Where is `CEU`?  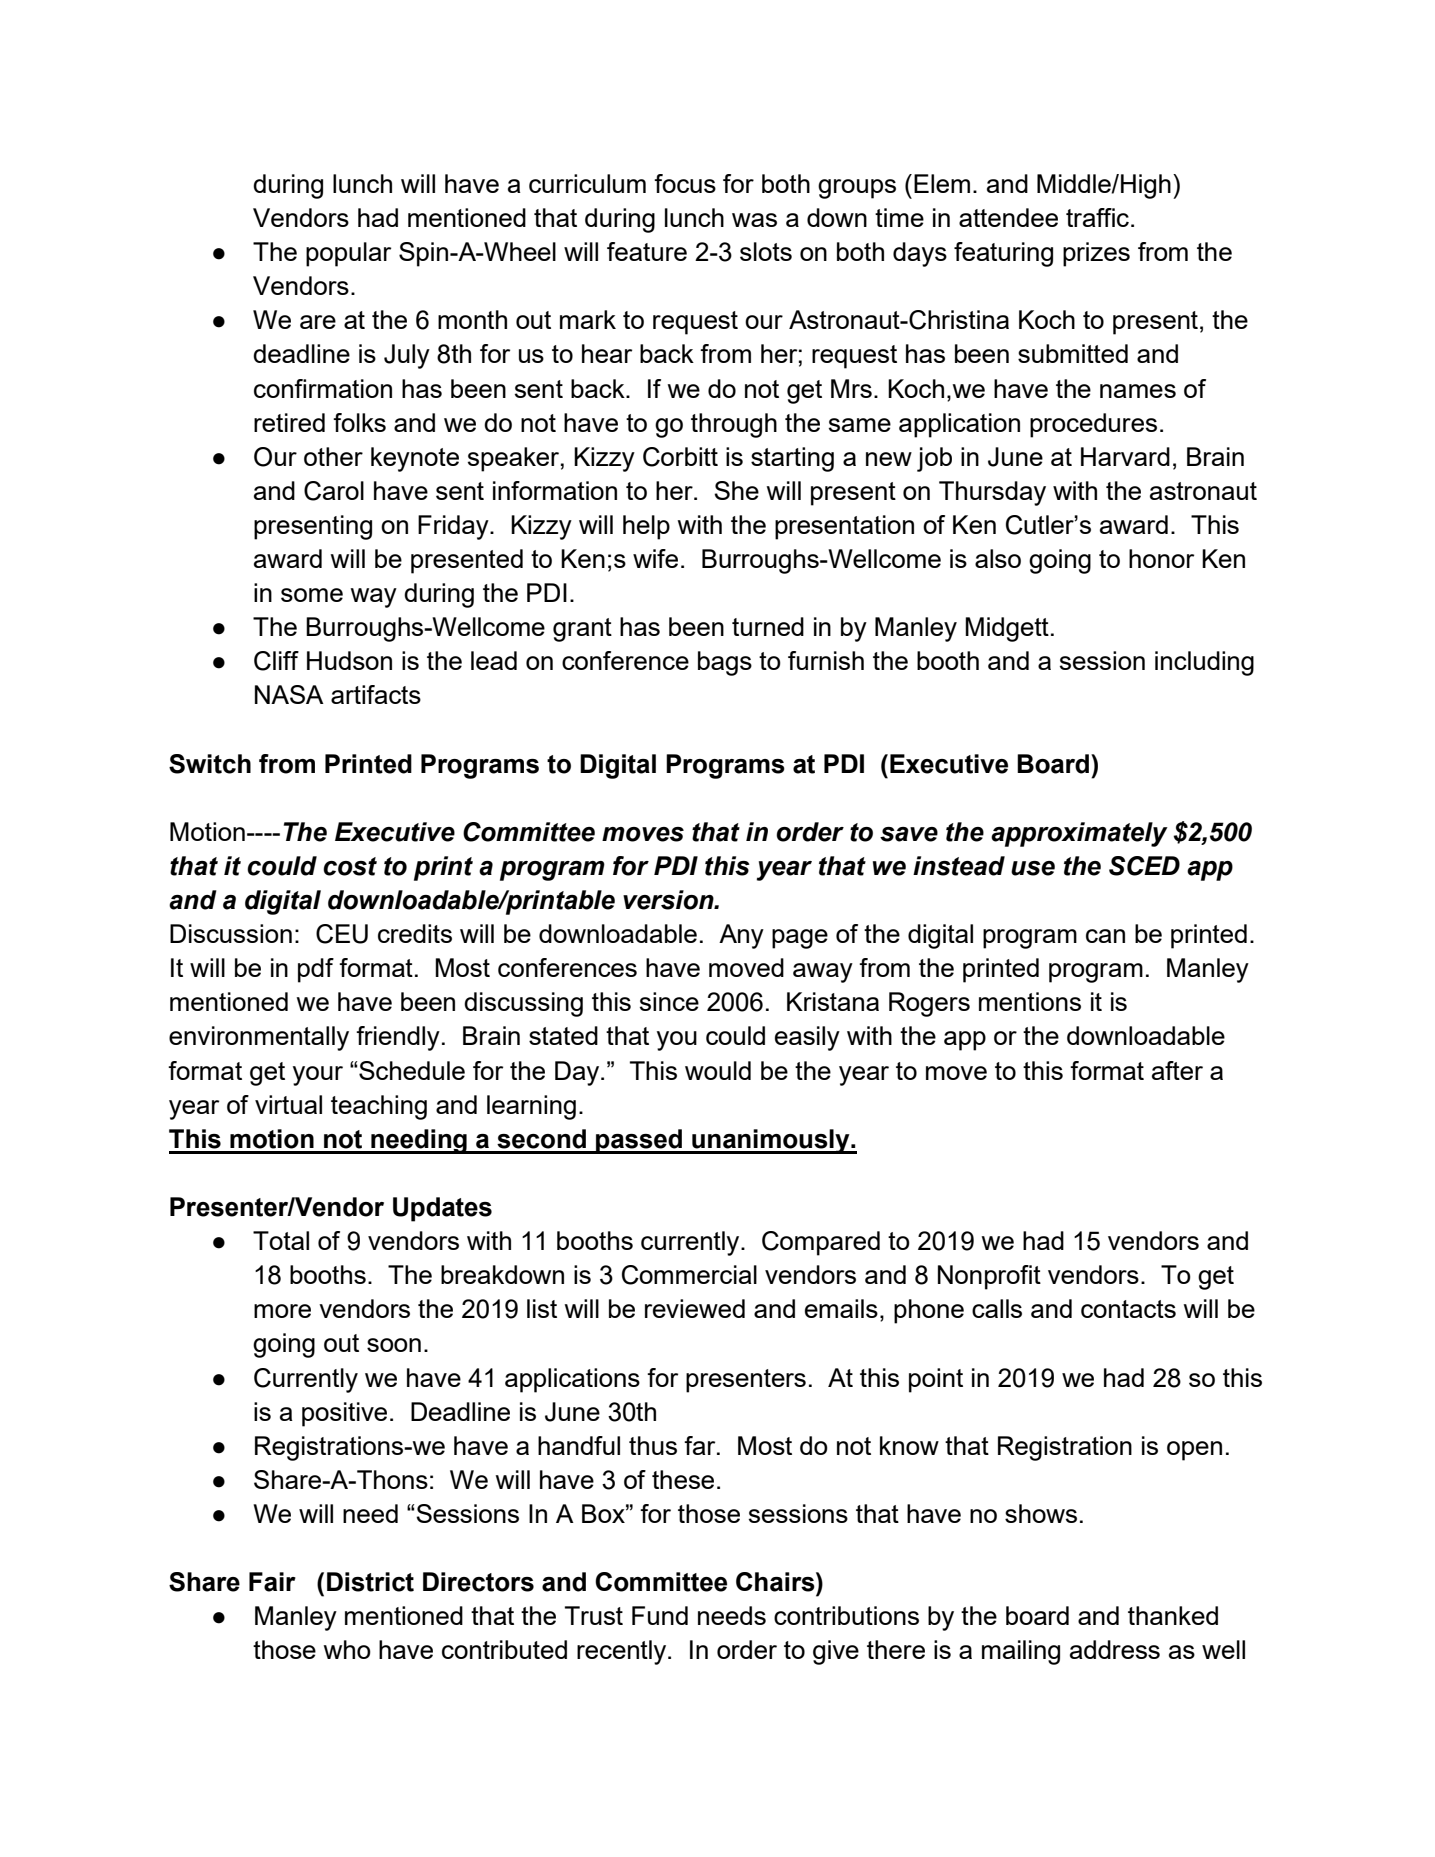
CEU is located at coordinates (342, 934).
